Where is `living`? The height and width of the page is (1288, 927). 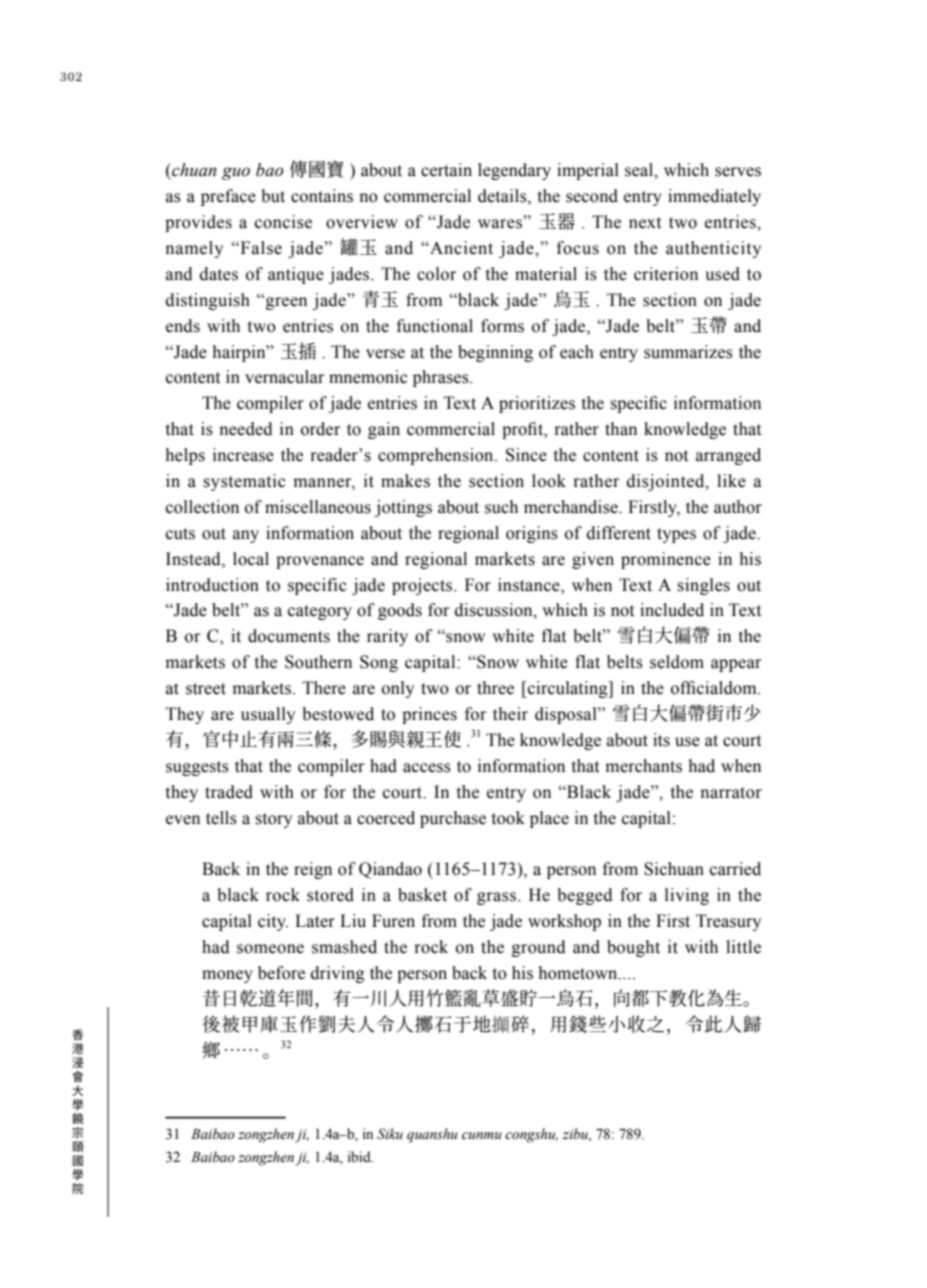 living is located at coordinates (687, 896).
